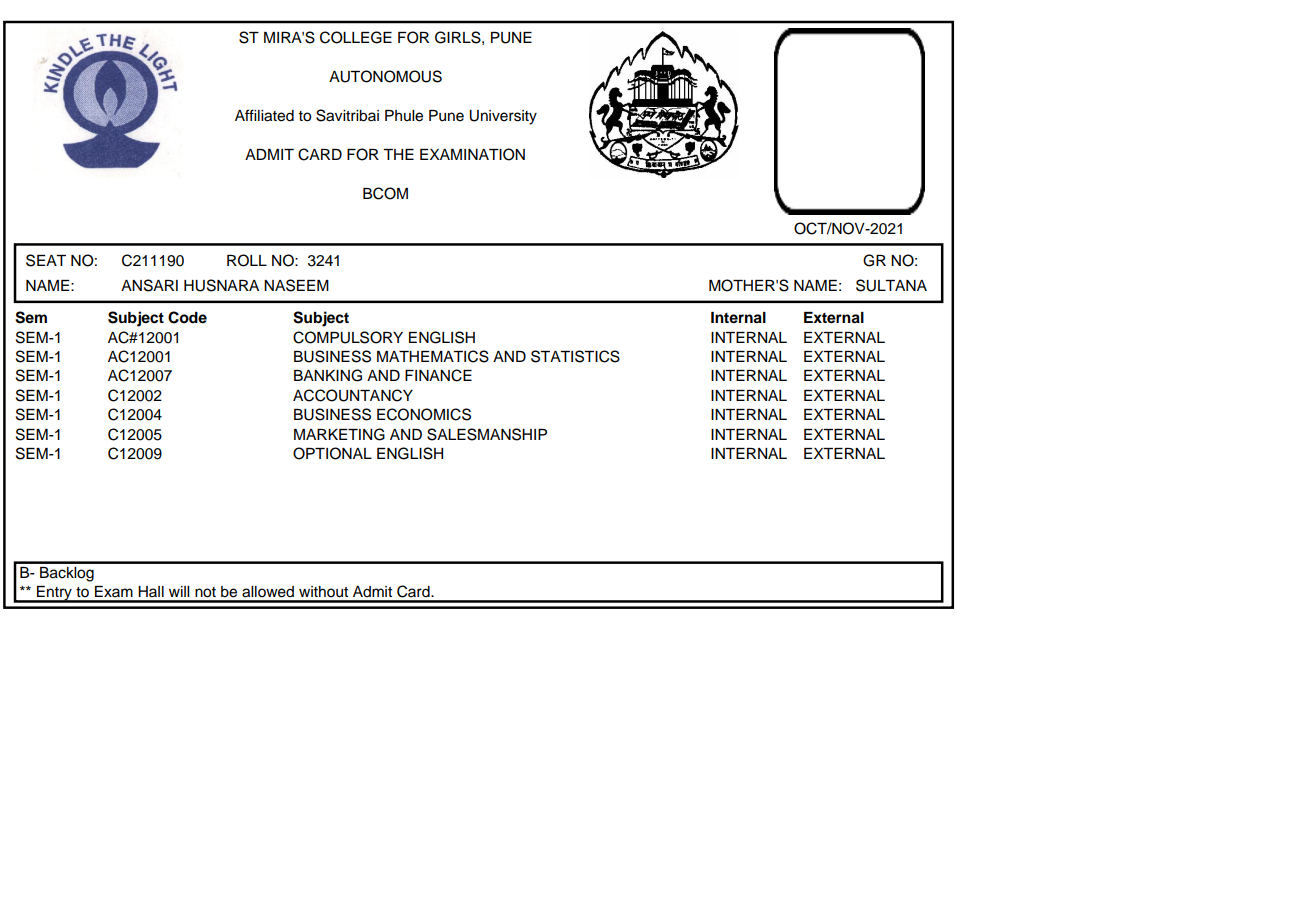  I want to click on OPTIONAL, so click(332, 453).
